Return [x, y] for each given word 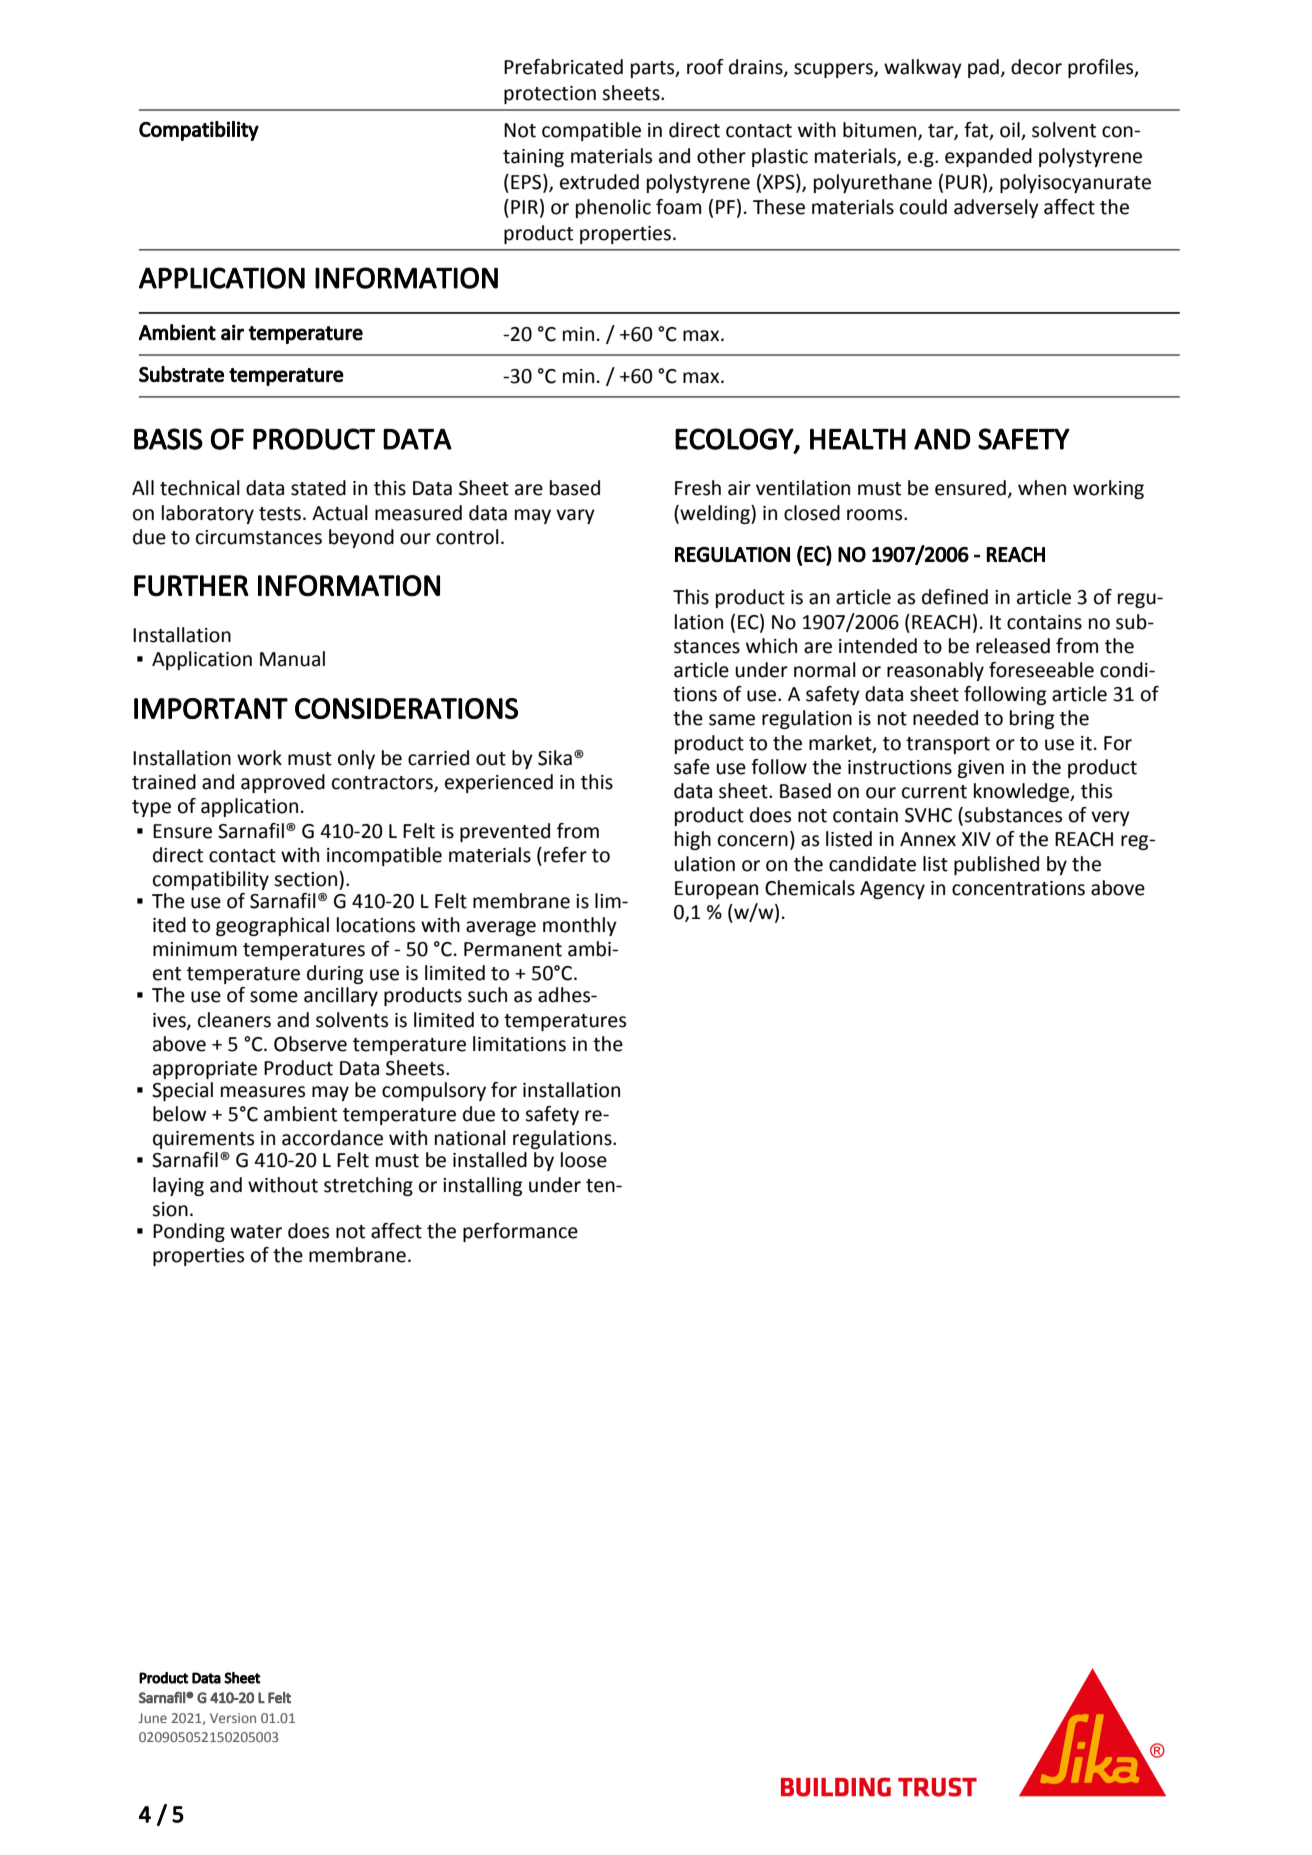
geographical [272, 926]
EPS [527, 182]
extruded [599, 182]
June [153, 1718]
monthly [580, 926]
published [996, 865]
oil [1011, 131]
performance [520, 1232]
